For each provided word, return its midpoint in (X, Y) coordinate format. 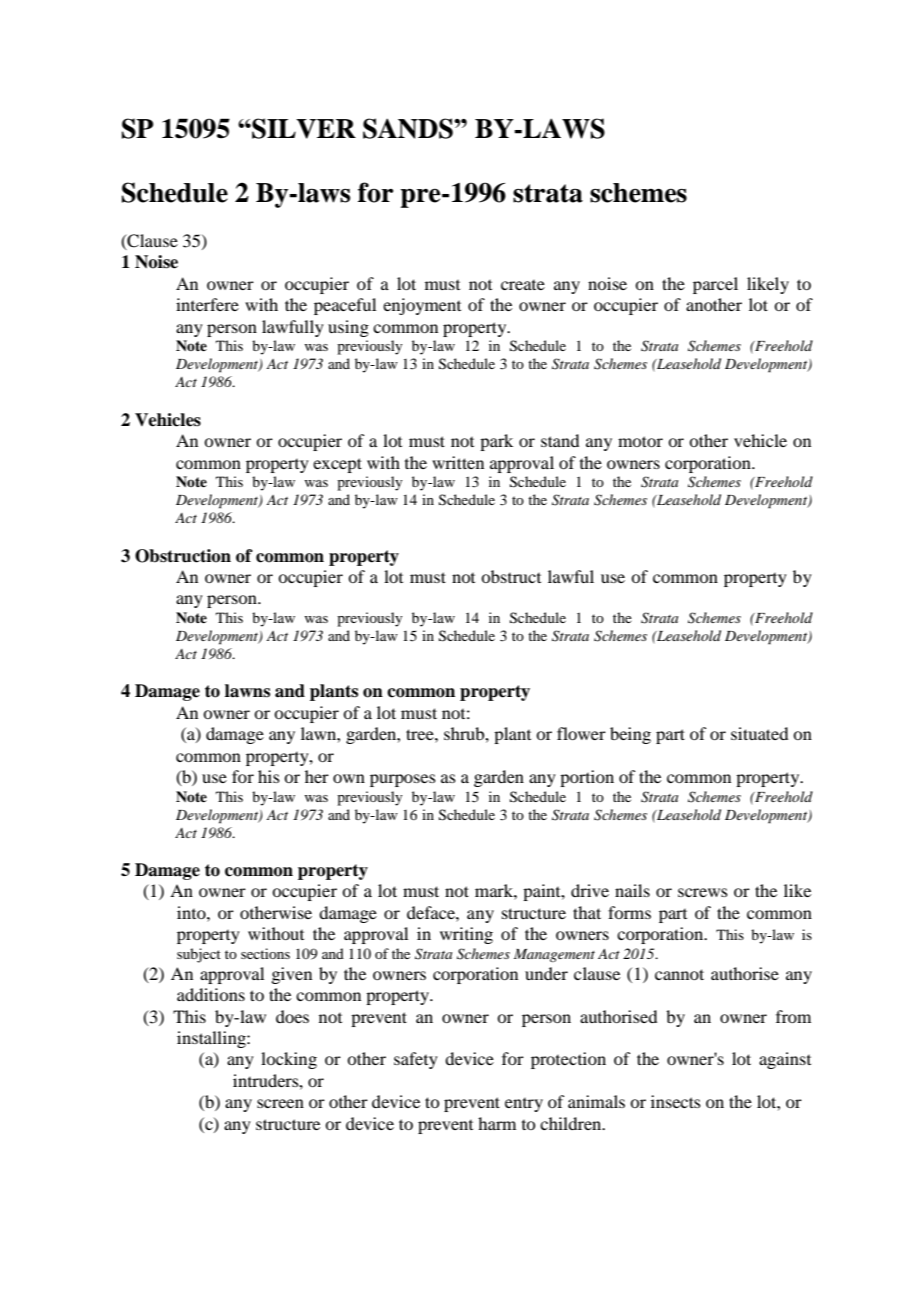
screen (280, 1103)
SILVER (303, 128)
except (337, 465)
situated (759, 733)
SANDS (409, 128)
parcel (715, 285)
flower (581, 733)
